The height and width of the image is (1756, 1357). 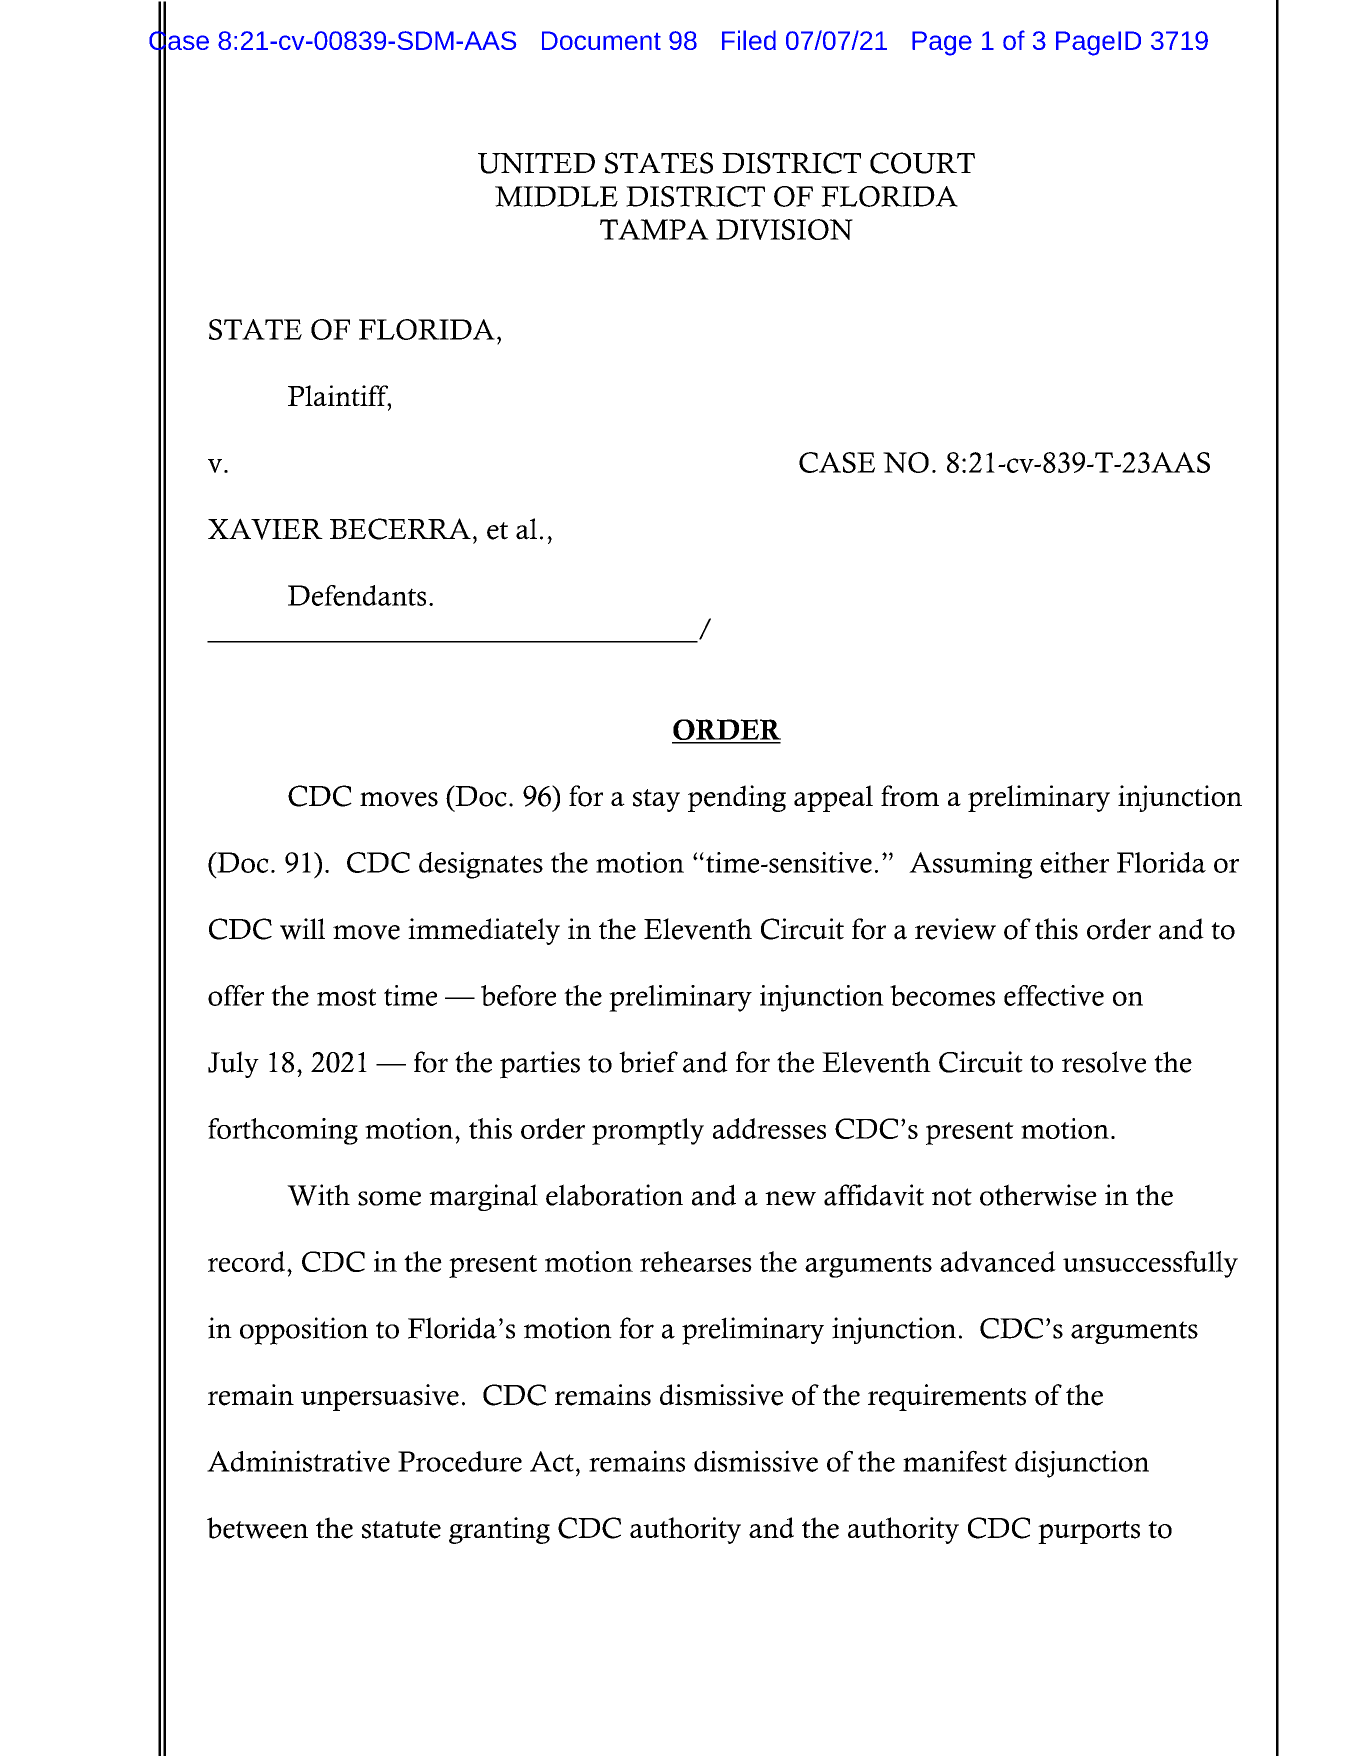 I want to click on Filed, so click(x=749, y=40).
